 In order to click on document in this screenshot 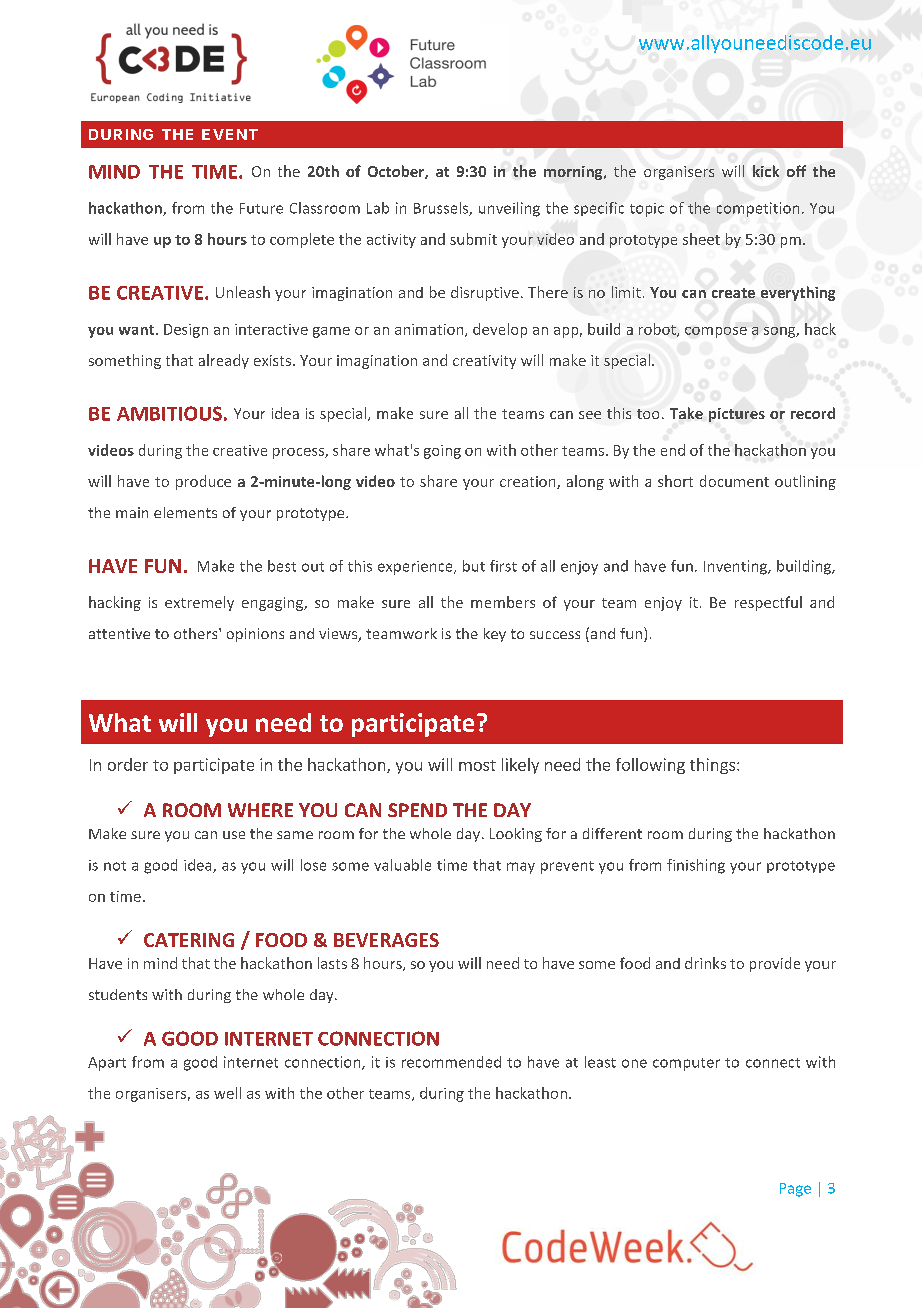, I will do `click(734, 481)`.
